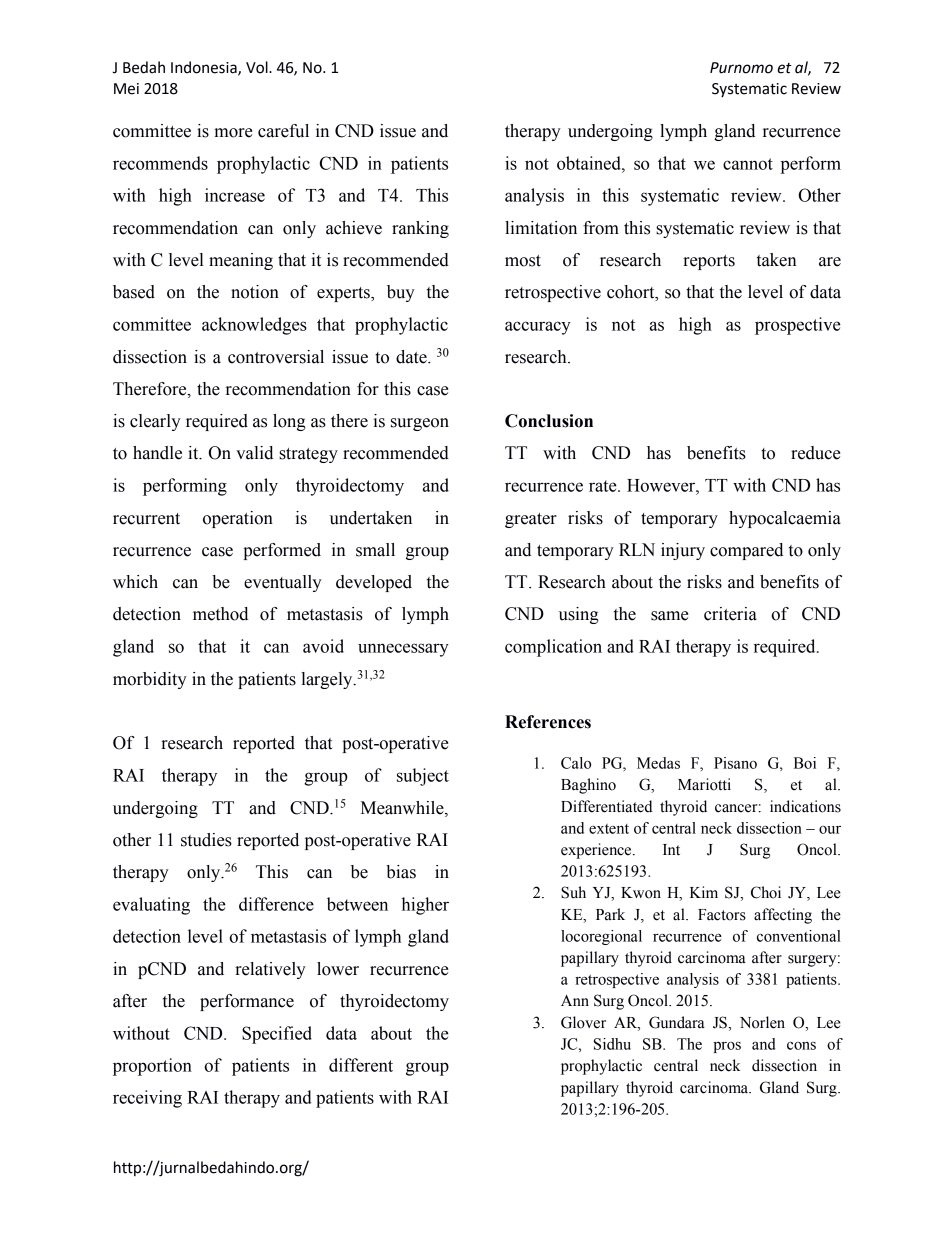 This screenshot has height=1233, width=952. I want to click on reports, so click(709, 262).
